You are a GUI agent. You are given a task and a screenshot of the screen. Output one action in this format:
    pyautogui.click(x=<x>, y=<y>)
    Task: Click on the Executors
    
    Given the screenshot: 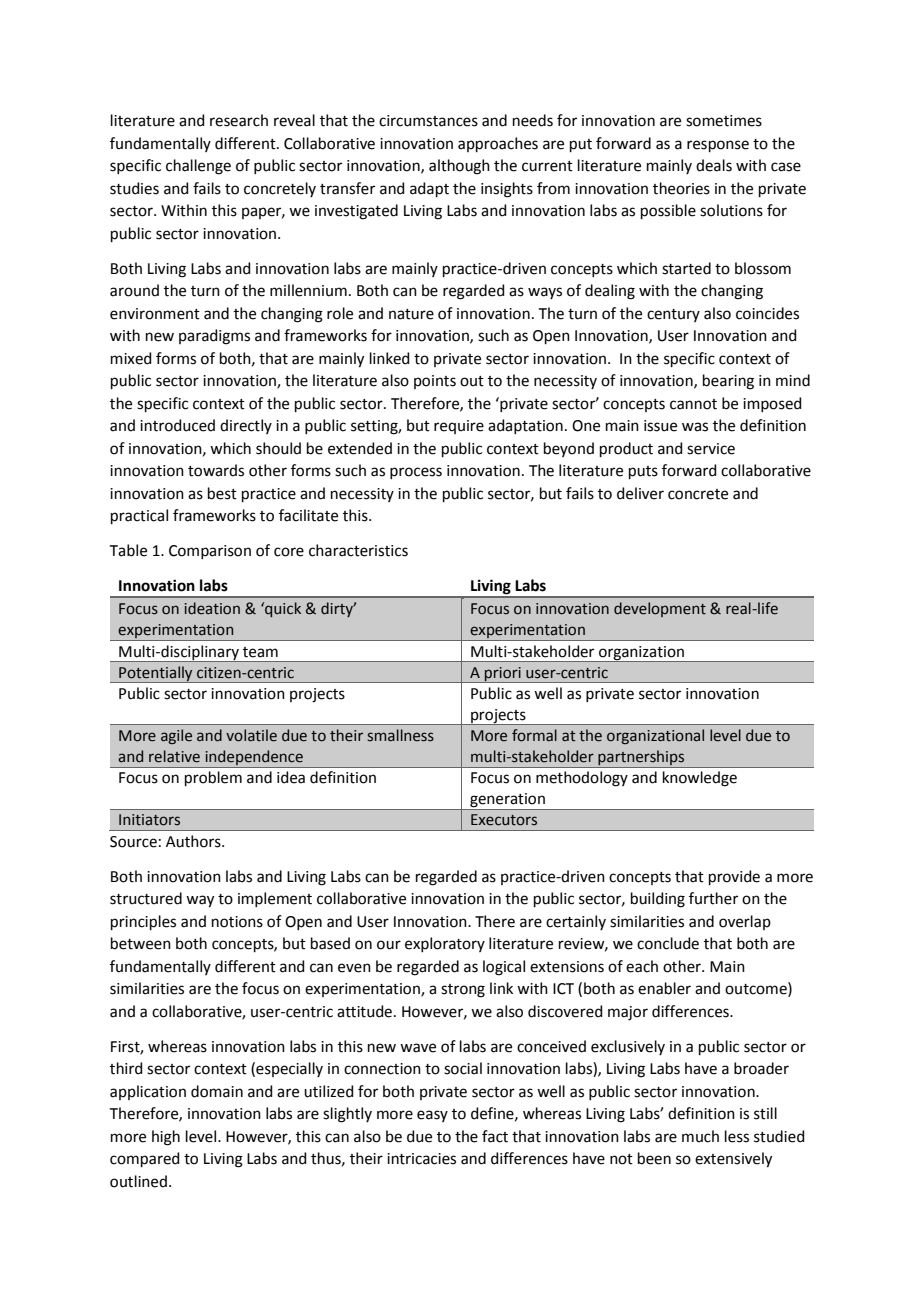 What is the action you would take?
    pyautogui.click(x=504, y=820)
